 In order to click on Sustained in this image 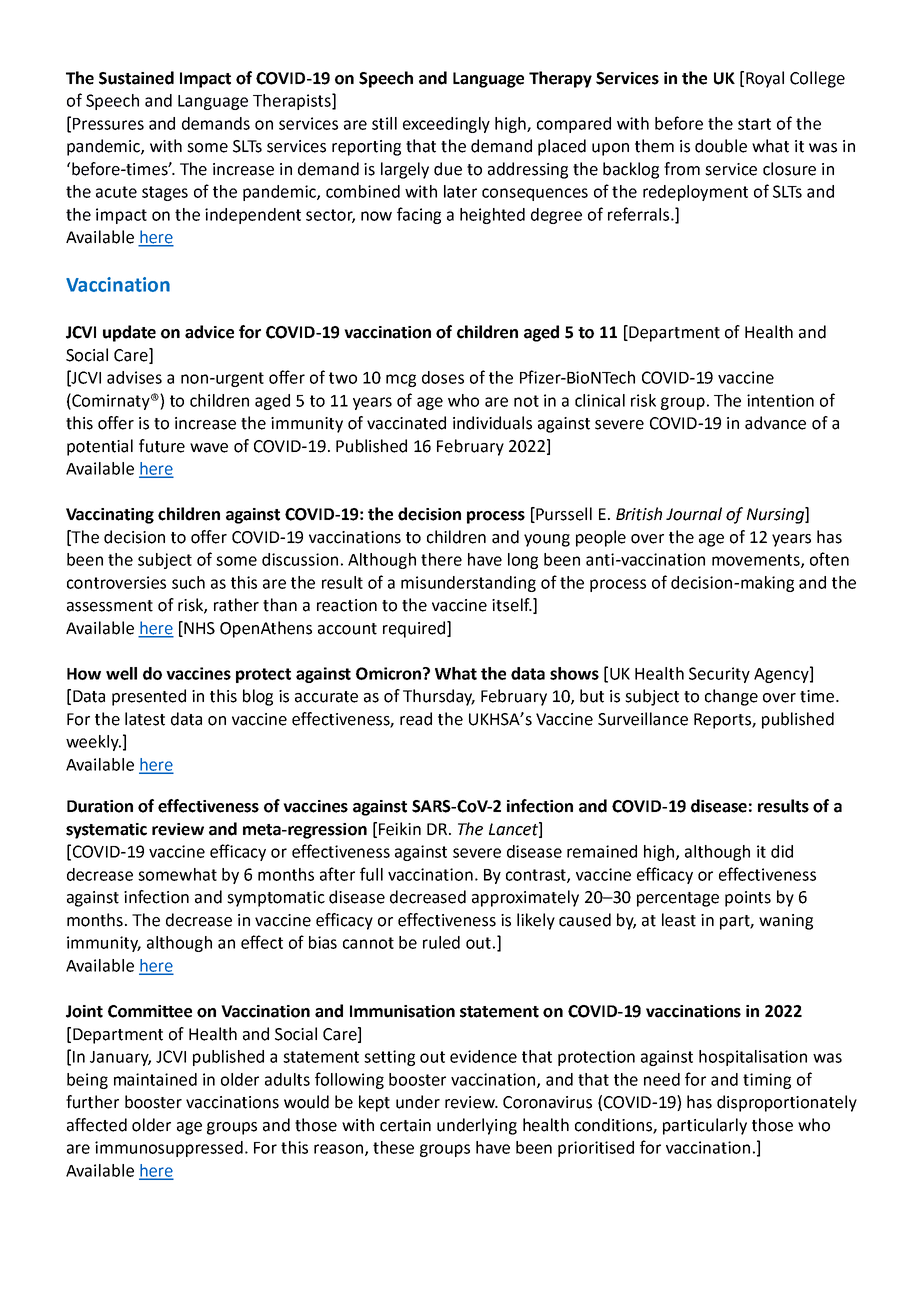, I will do `click(136, 78)`.
